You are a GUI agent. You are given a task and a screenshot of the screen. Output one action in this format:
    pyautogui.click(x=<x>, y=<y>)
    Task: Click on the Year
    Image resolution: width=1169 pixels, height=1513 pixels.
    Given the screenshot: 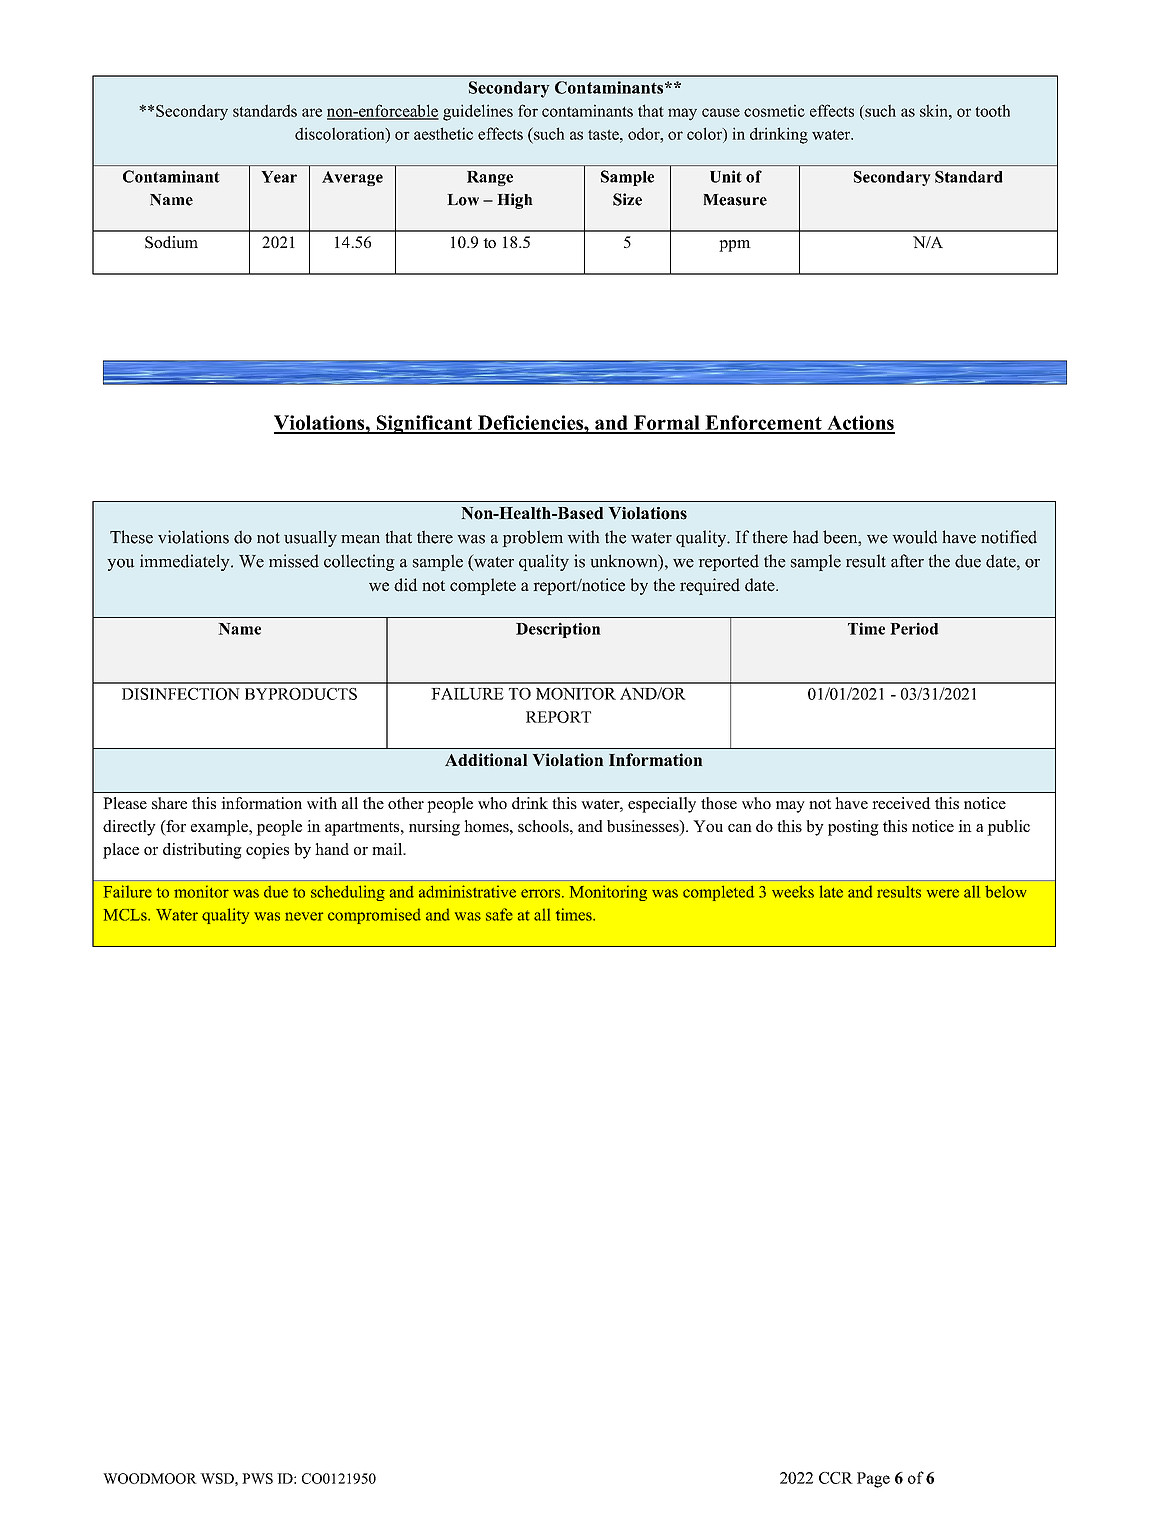 What is the action you would take?
    pyautogui.click(x=279, y=177)
